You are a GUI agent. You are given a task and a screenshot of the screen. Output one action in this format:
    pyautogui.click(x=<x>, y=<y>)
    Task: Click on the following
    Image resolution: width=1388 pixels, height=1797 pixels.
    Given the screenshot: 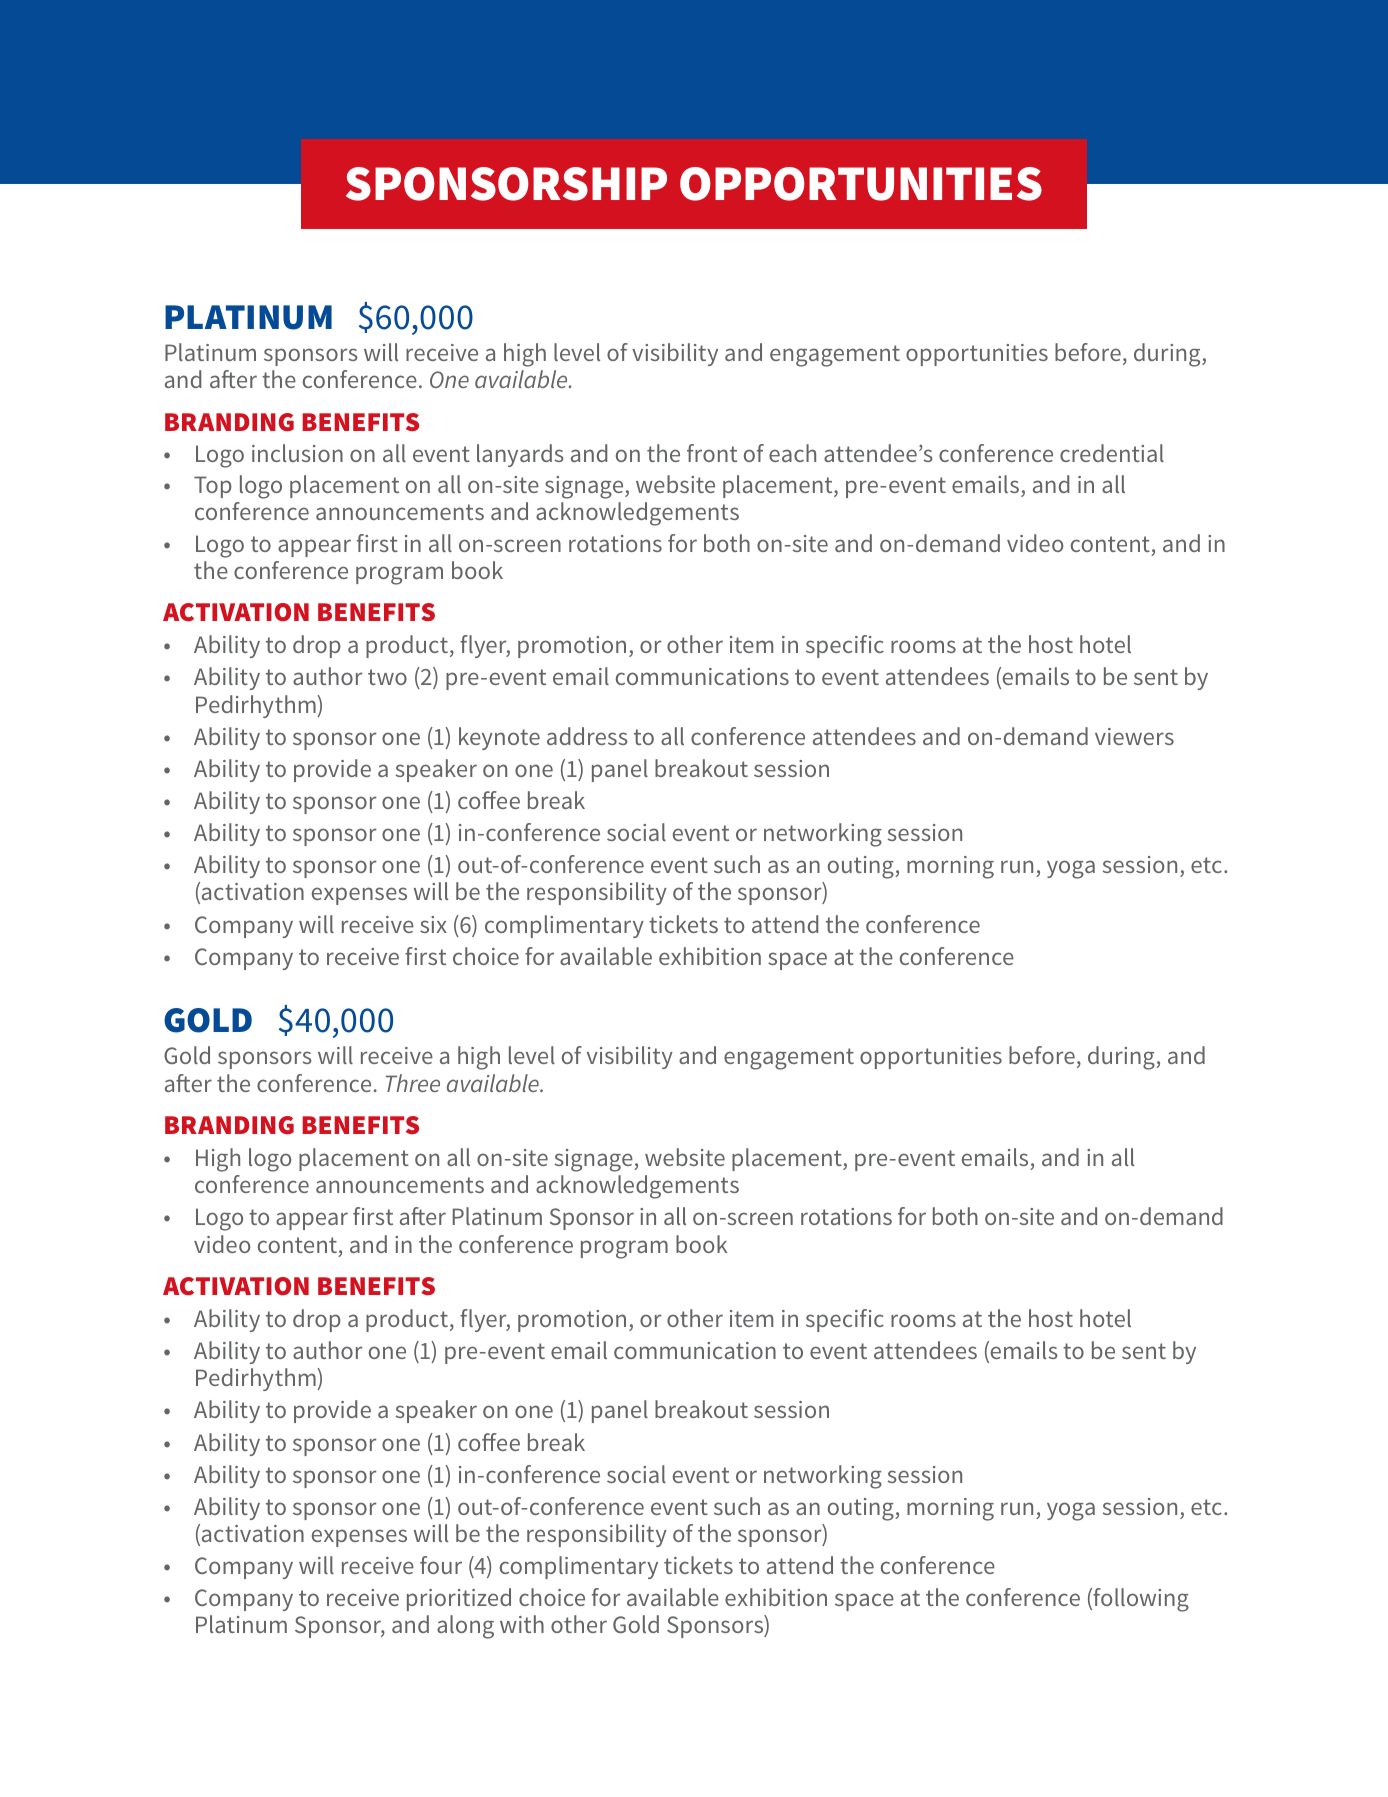 What is the action you would take?
    pyautogui.click(x=1140, y=1600)
